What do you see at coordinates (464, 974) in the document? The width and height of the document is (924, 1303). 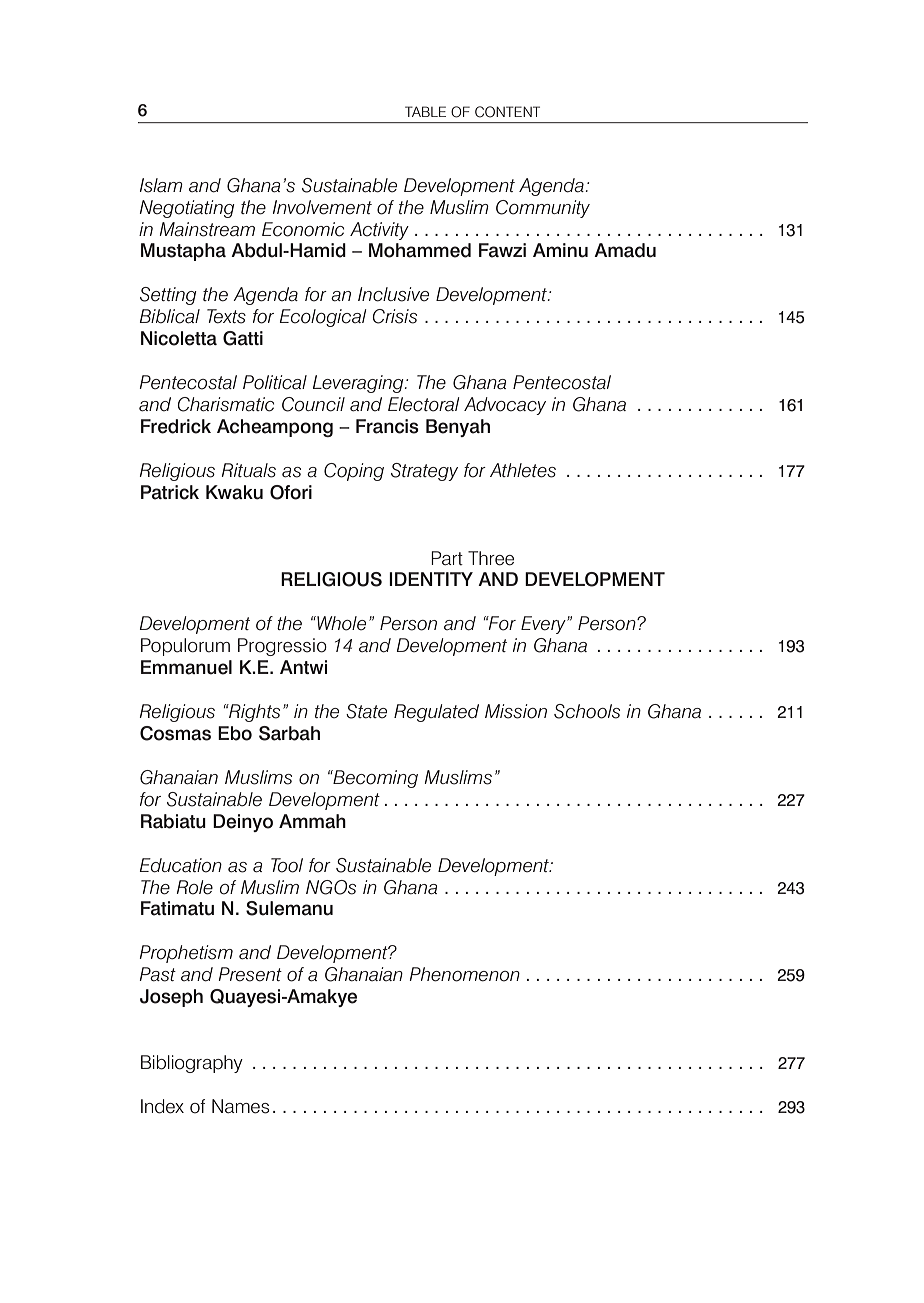 I see `Phenomenon` at bounding box center [464, 974].
